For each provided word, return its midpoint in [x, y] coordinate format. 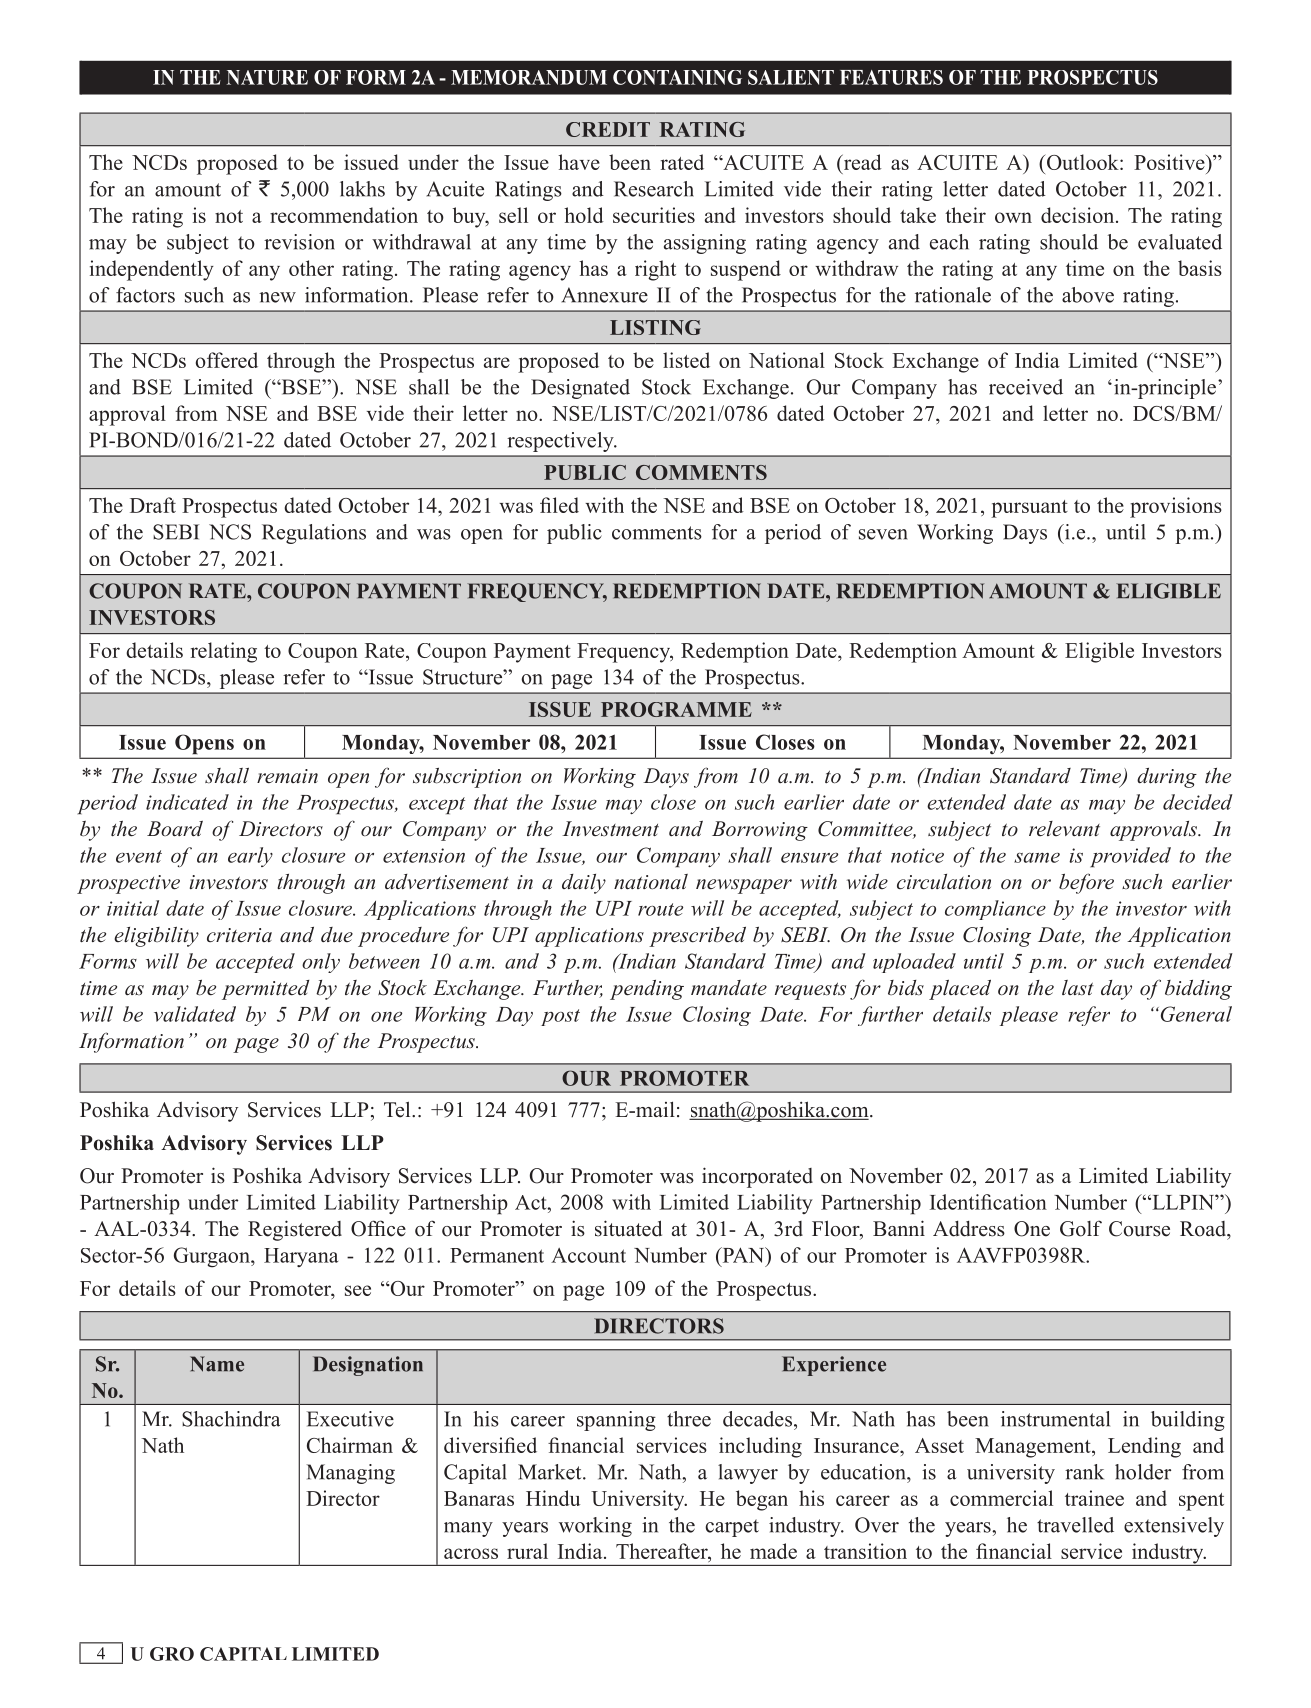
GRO [172, 1654]
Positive [1170, 162]
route [660, 909]
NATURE [267, 77]
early [250, 857]
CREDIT [608, 129]
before [1086, 883]
